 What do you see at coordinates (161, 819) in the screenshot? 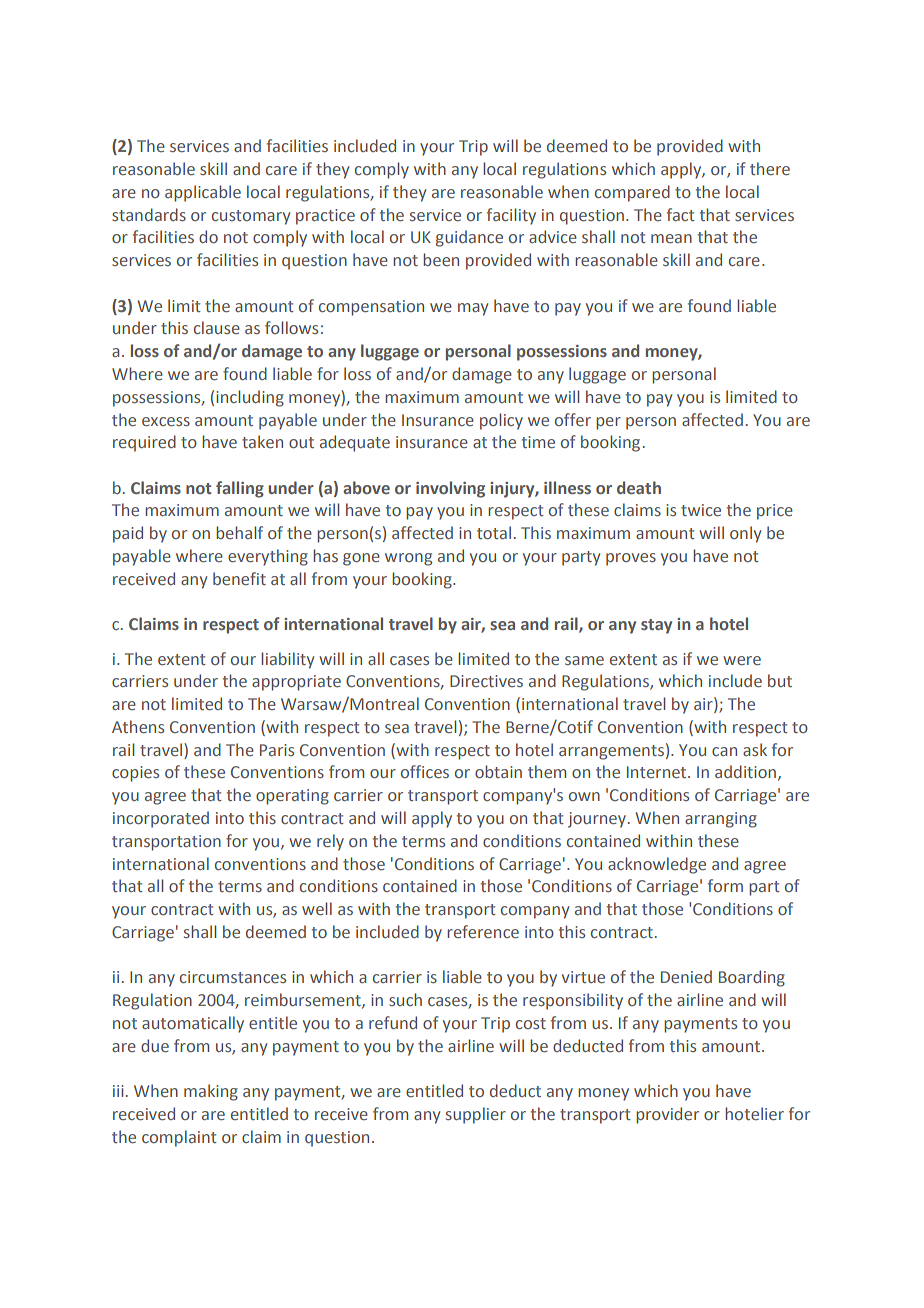
I see `incorporated` at bounding box center [161, 819].
